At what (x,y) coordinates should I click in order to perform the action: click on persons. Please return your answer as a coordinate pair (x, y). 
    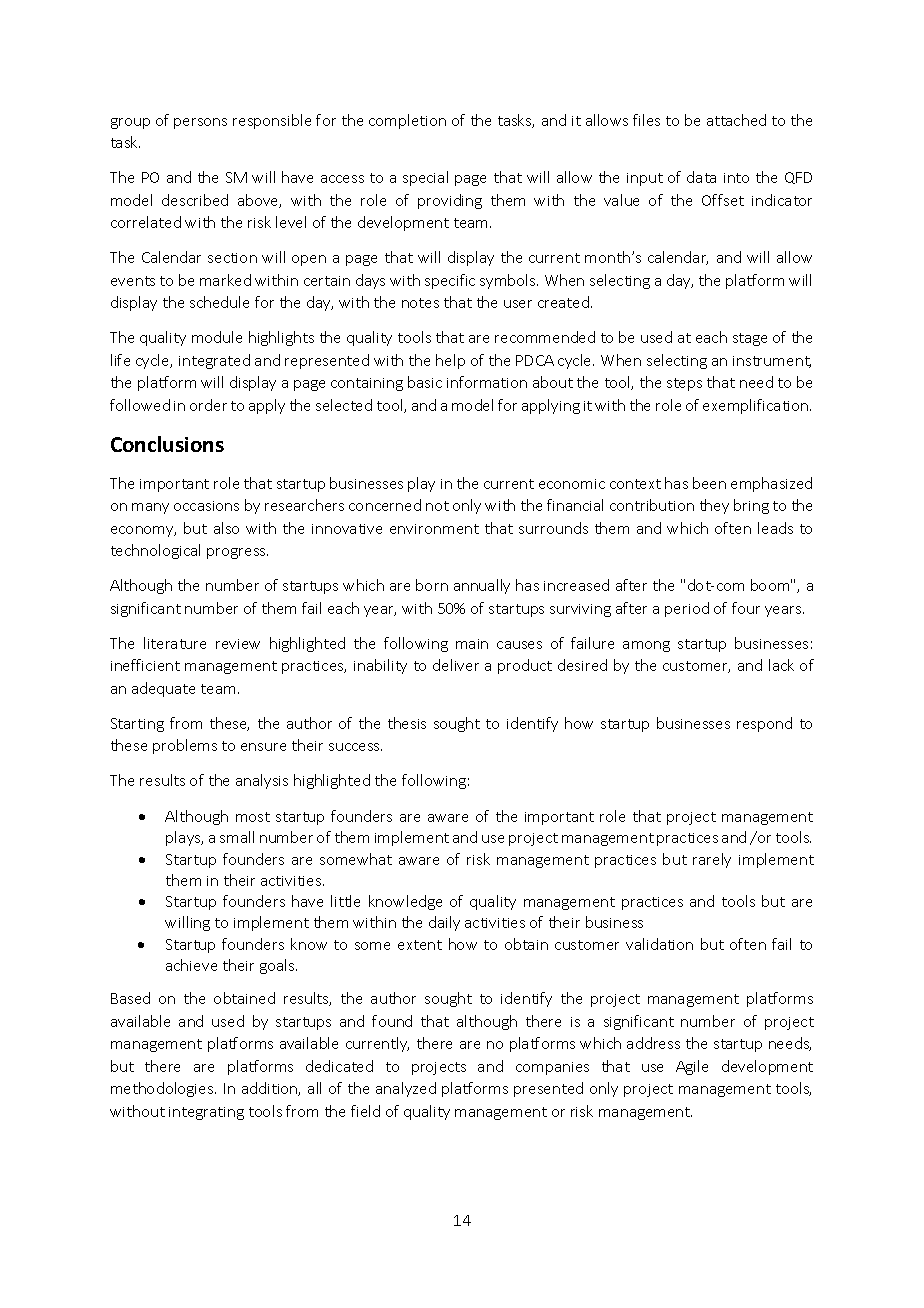
    Looking at the image, I should click on (200, 123).
